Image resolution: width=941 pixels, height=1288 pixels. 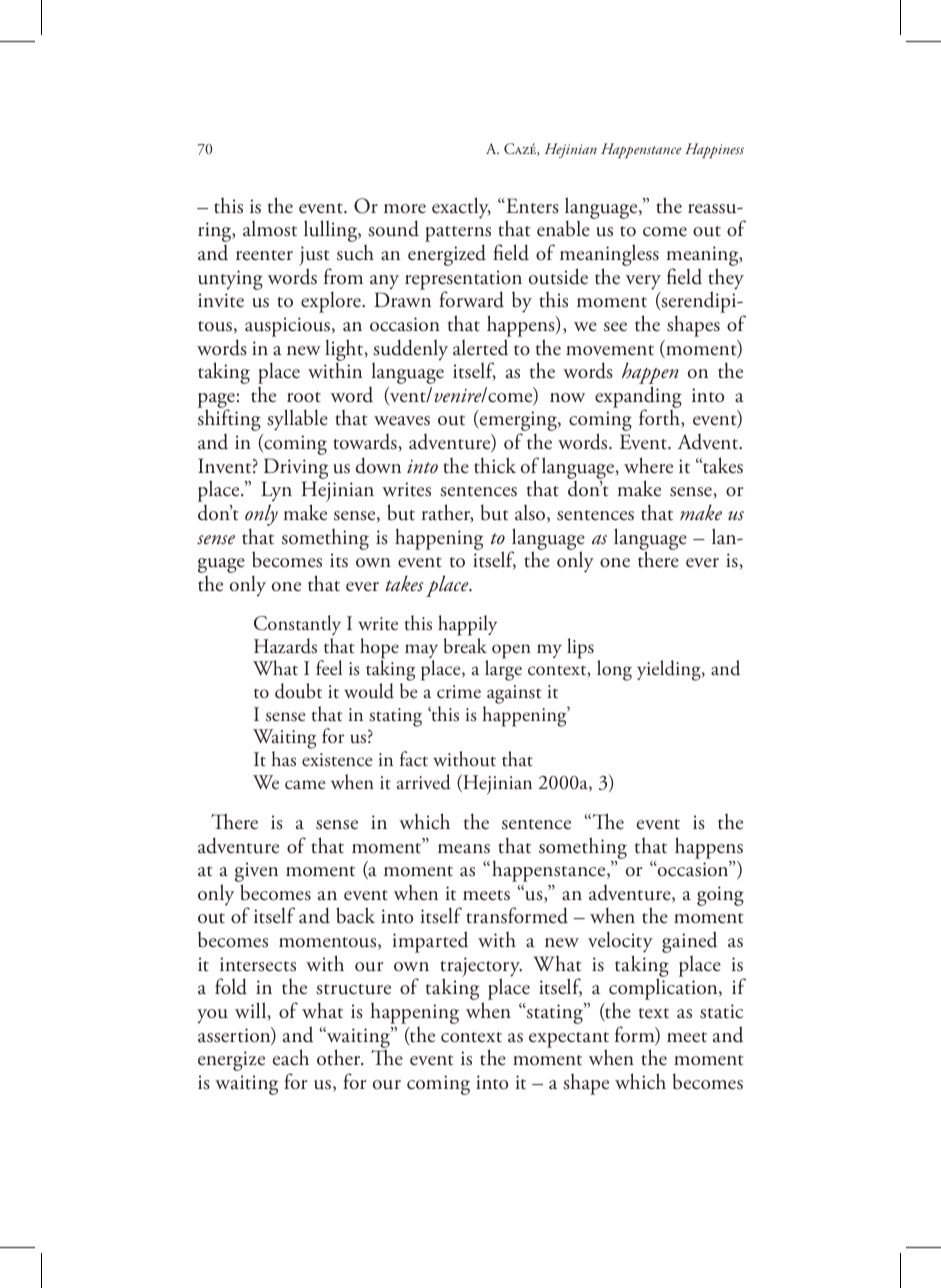 What do you see at coordinates (720, 896) in the image?
I see `going` at bounding box center [720, 896].
